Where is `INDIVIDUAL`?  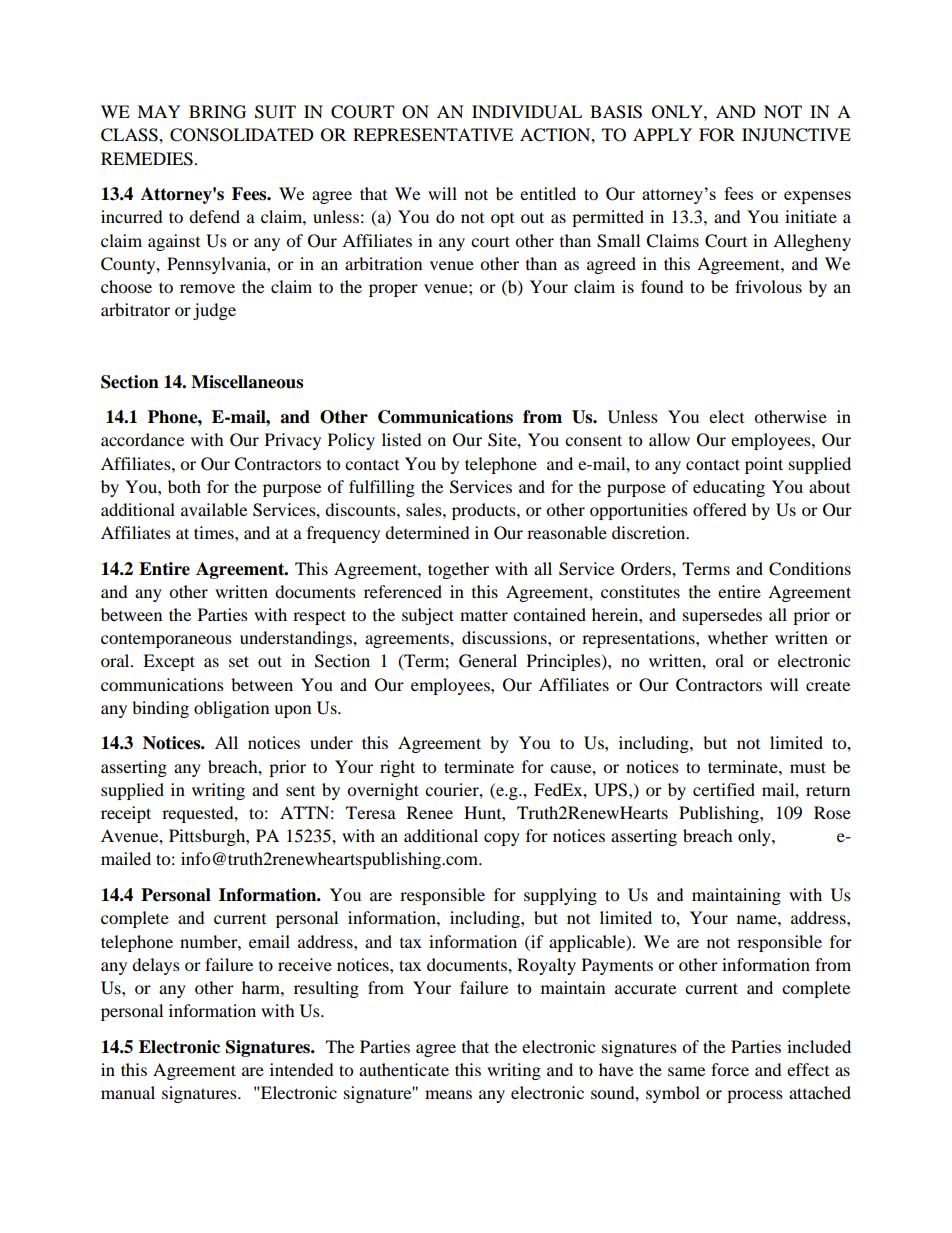 INDIVIDUAL is located at coordinates (527, 112).
